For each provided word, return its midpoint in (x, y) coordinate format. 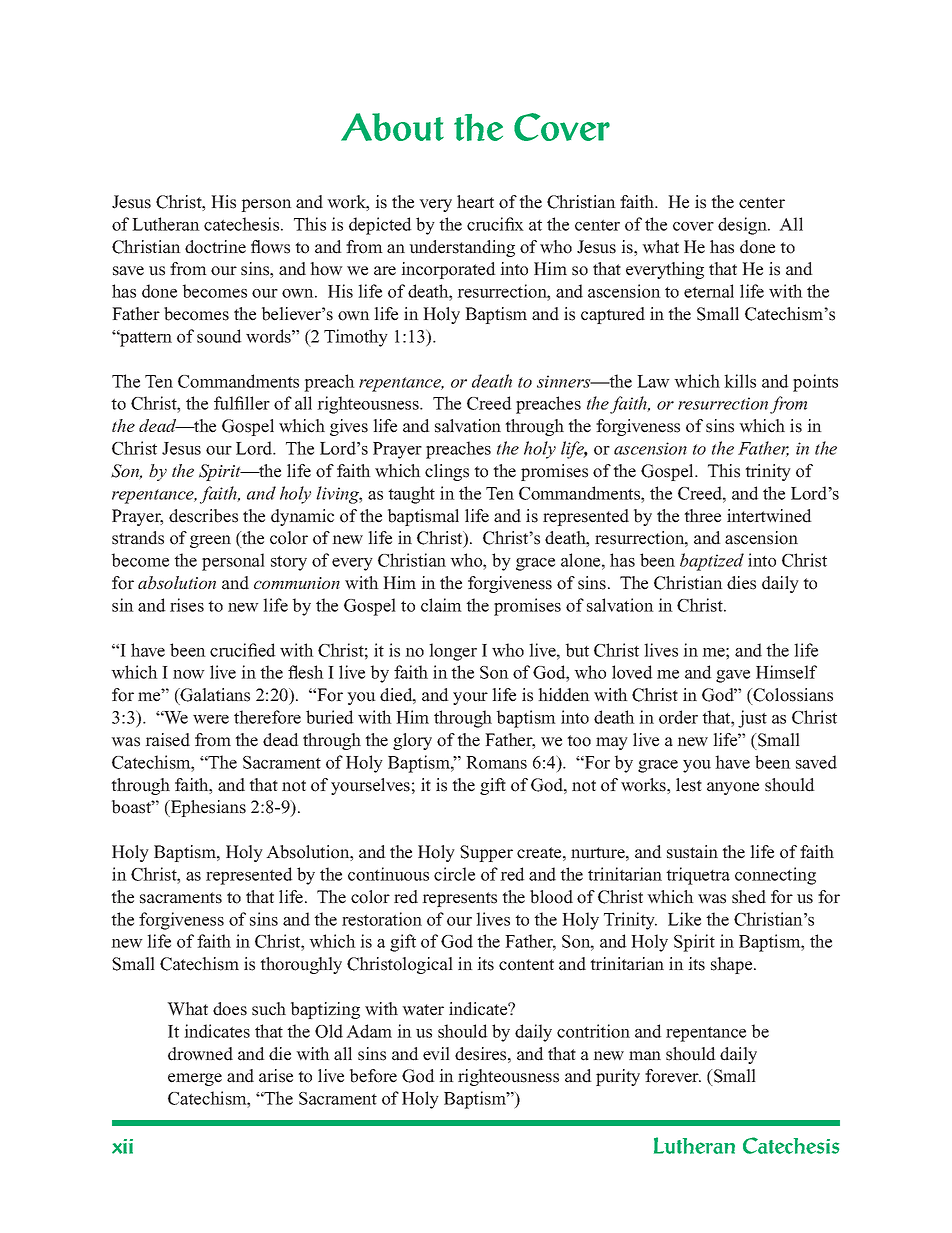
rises (187, 605)
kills (740, 381)
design (743, 226)
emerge (195, 1079)
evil (436, 1054)
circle (454, 874)
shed (749, 897)
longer (453, 652)
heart (475, 202)
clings (447, 472)
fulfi (229, 403)
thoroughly (301, 965)
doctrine (215, 247)
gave (733, 676)
